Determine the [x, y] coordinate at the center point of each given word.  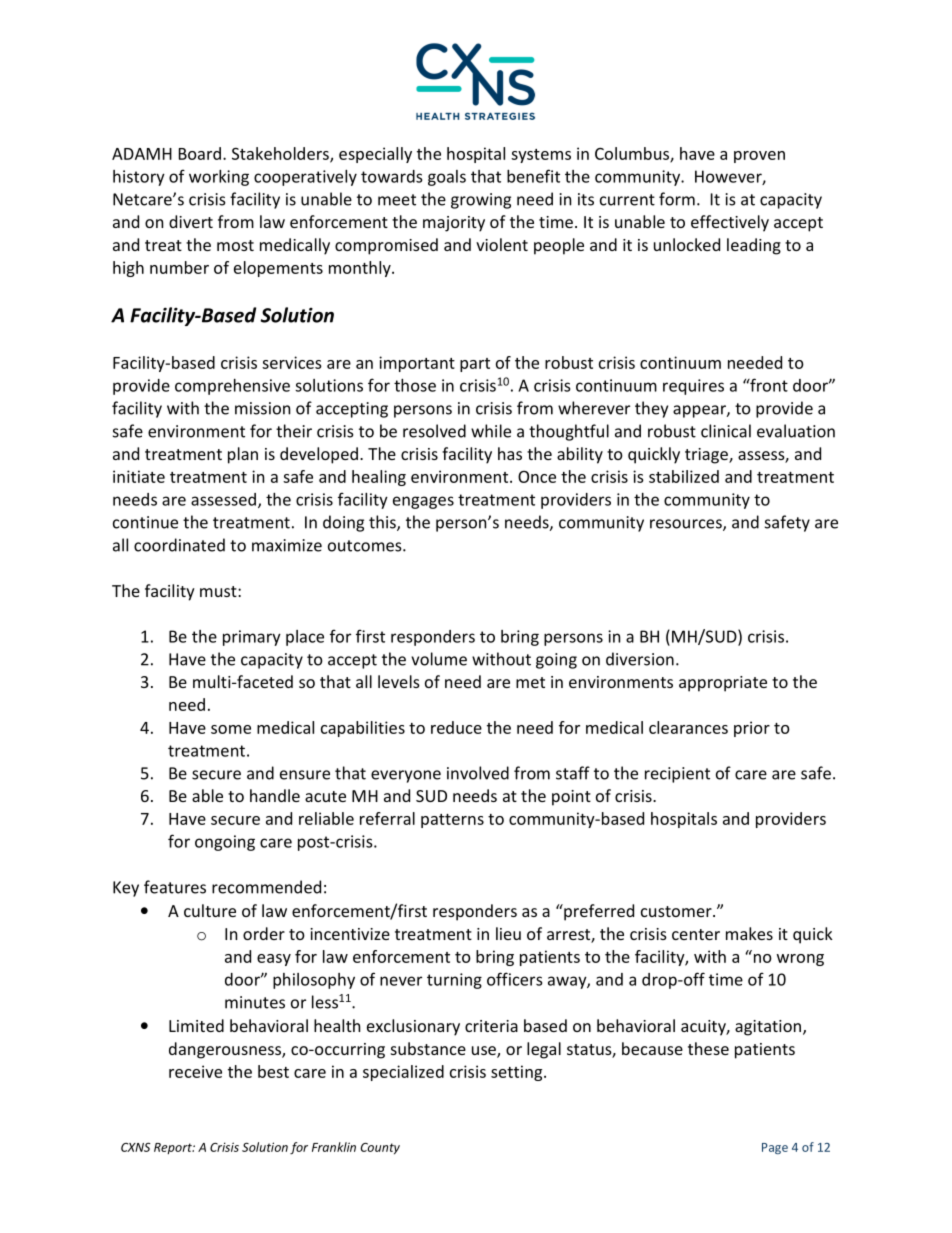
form [677, 199]
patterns [452, 821]
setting [518, 1073]
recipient [677, 775]
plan [243, 455]
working [219, 178]
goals [447, 178]
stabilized [684, 476]
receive [195, 1071]
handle [275, 795]
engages [423, 502]
